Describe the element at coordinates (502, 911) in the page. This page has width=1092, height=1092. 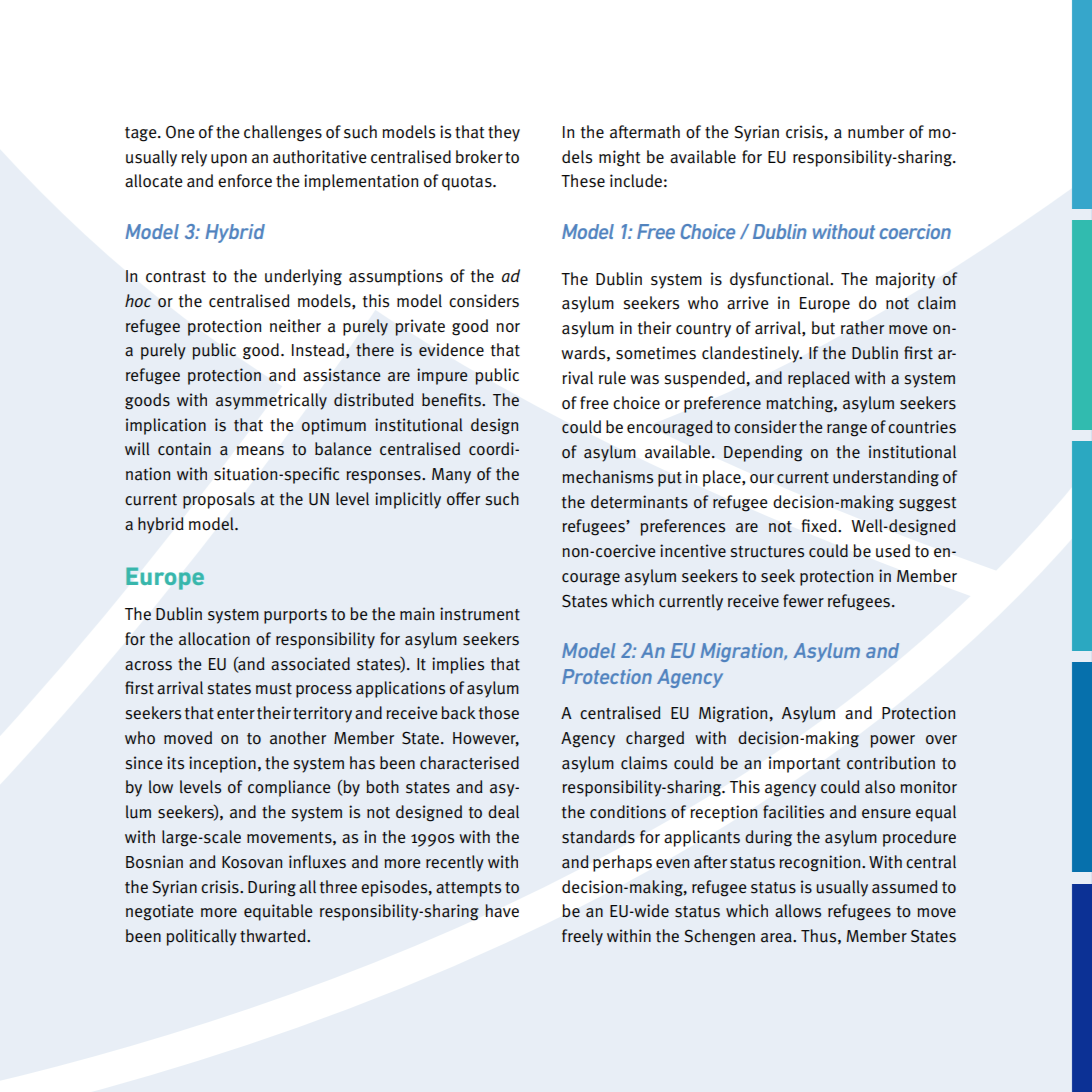
I see `have` at that location.
